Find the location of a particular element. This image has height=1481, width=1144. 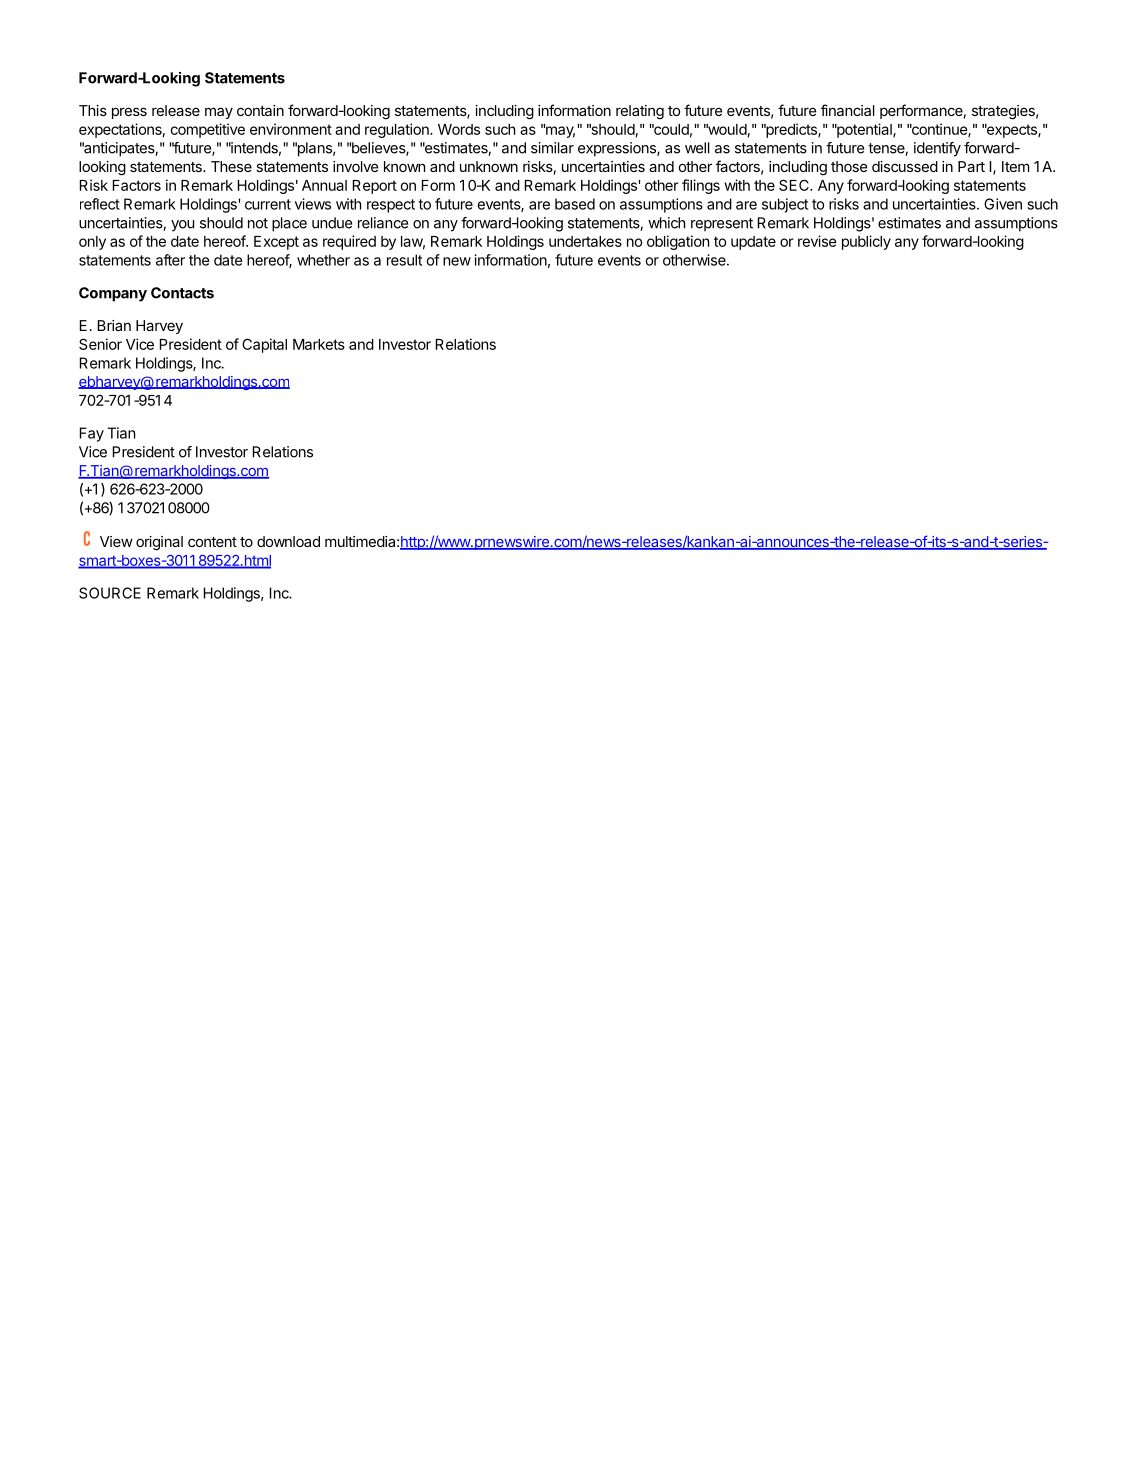

continue is located at coordinates (939, 130).
